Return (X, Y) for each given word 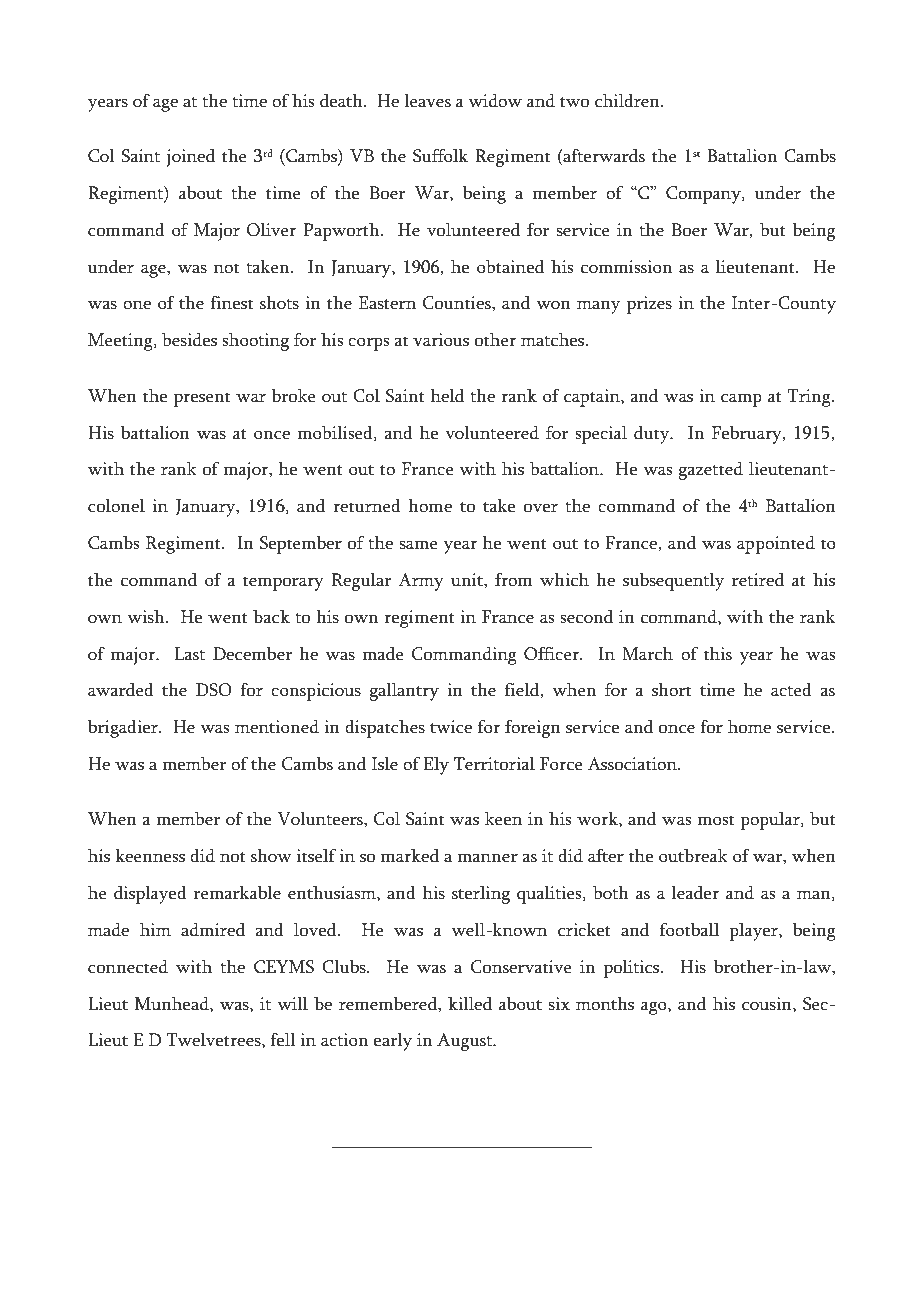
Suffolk (440, 156)
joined (190, 158)
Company (704, 195)
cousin (768, 1004)
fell (283, 1040)
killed (470, 1004)
